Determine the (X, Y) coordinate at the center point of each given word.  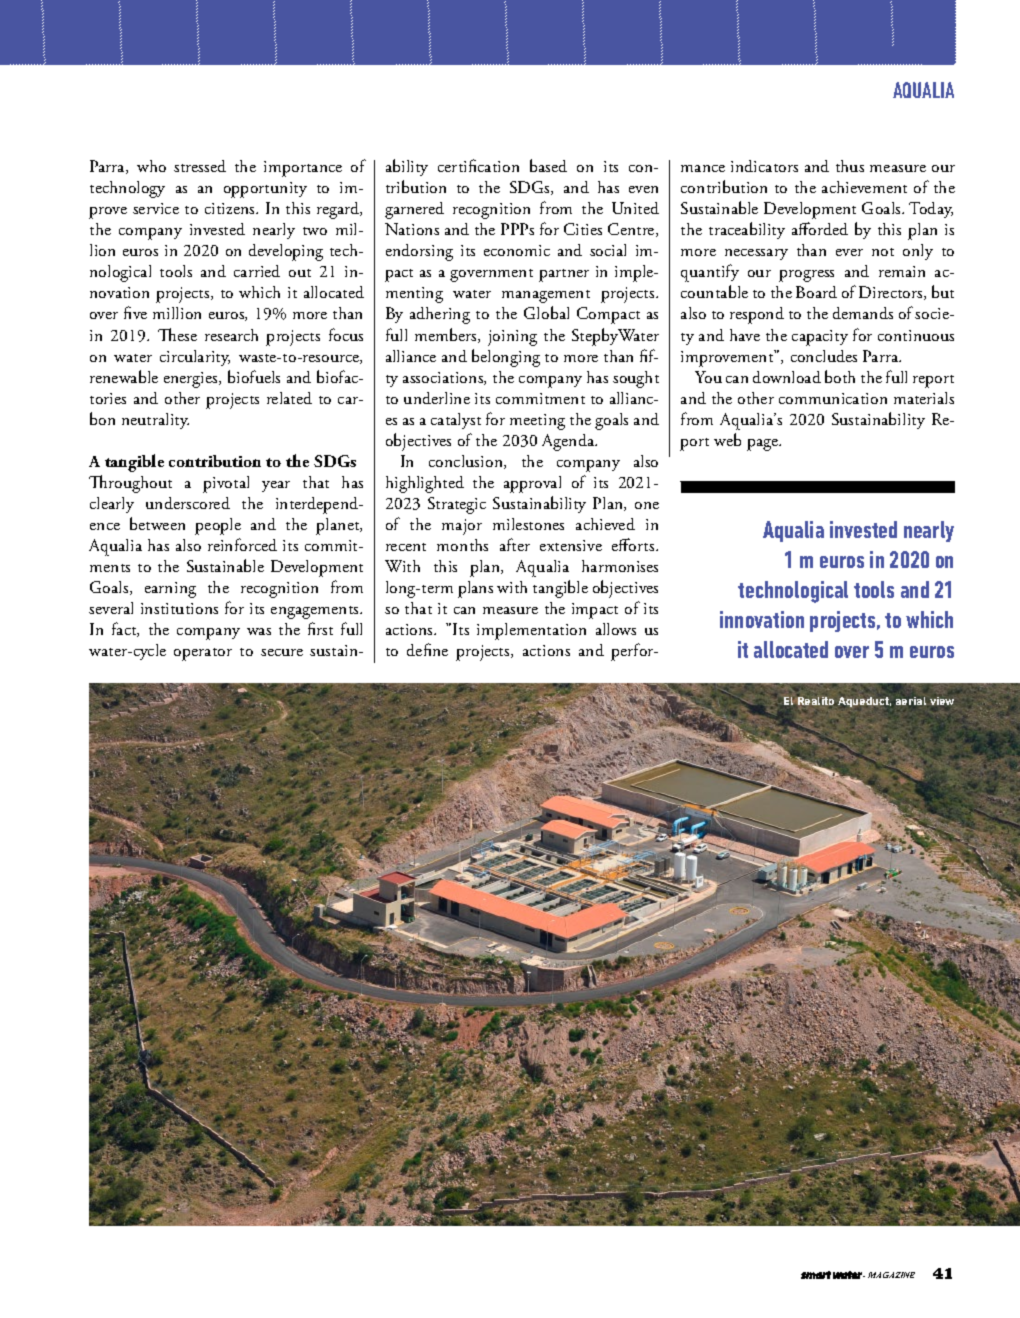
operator (203, 654)
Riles (900, 1193)
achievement (864, 187)
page (764, 445)
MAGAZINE (891, 1275)
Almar (877, 1074)
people (218, 526)
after (515, 544)
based (548, 165)
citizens (231, 208)
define (427, 649)
